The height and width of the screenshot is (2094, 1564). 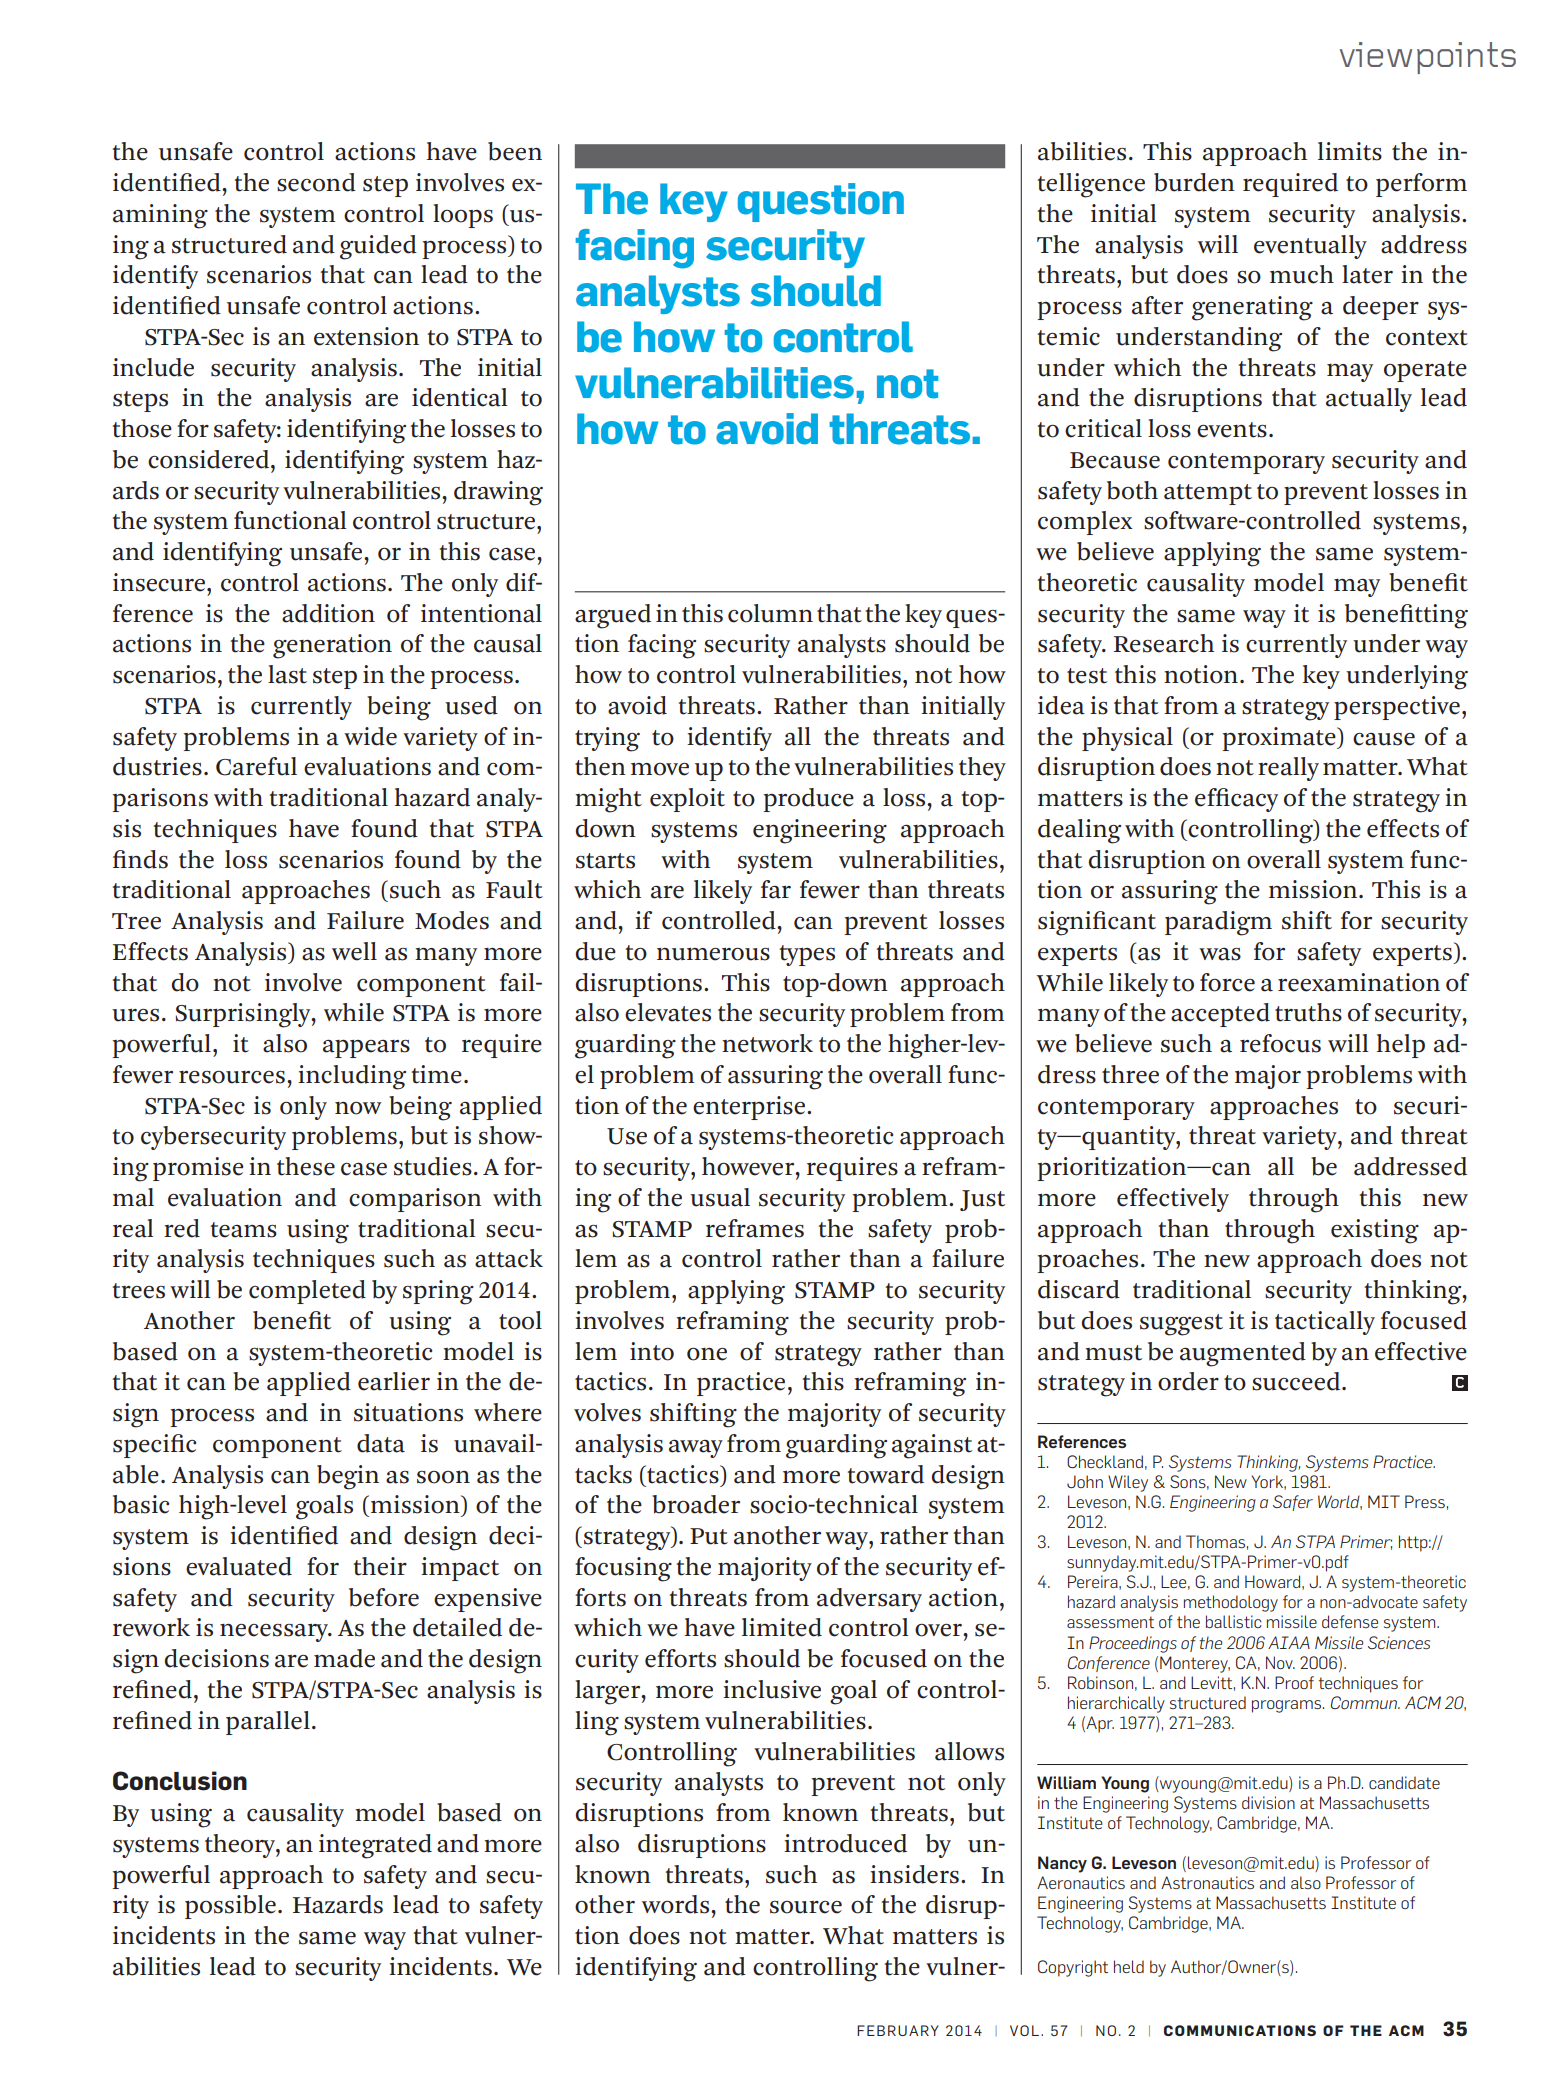 What do you see at coordinates (1350, 151) in the screenshot?
I see `limits` at bounding box center [1350, 151].
